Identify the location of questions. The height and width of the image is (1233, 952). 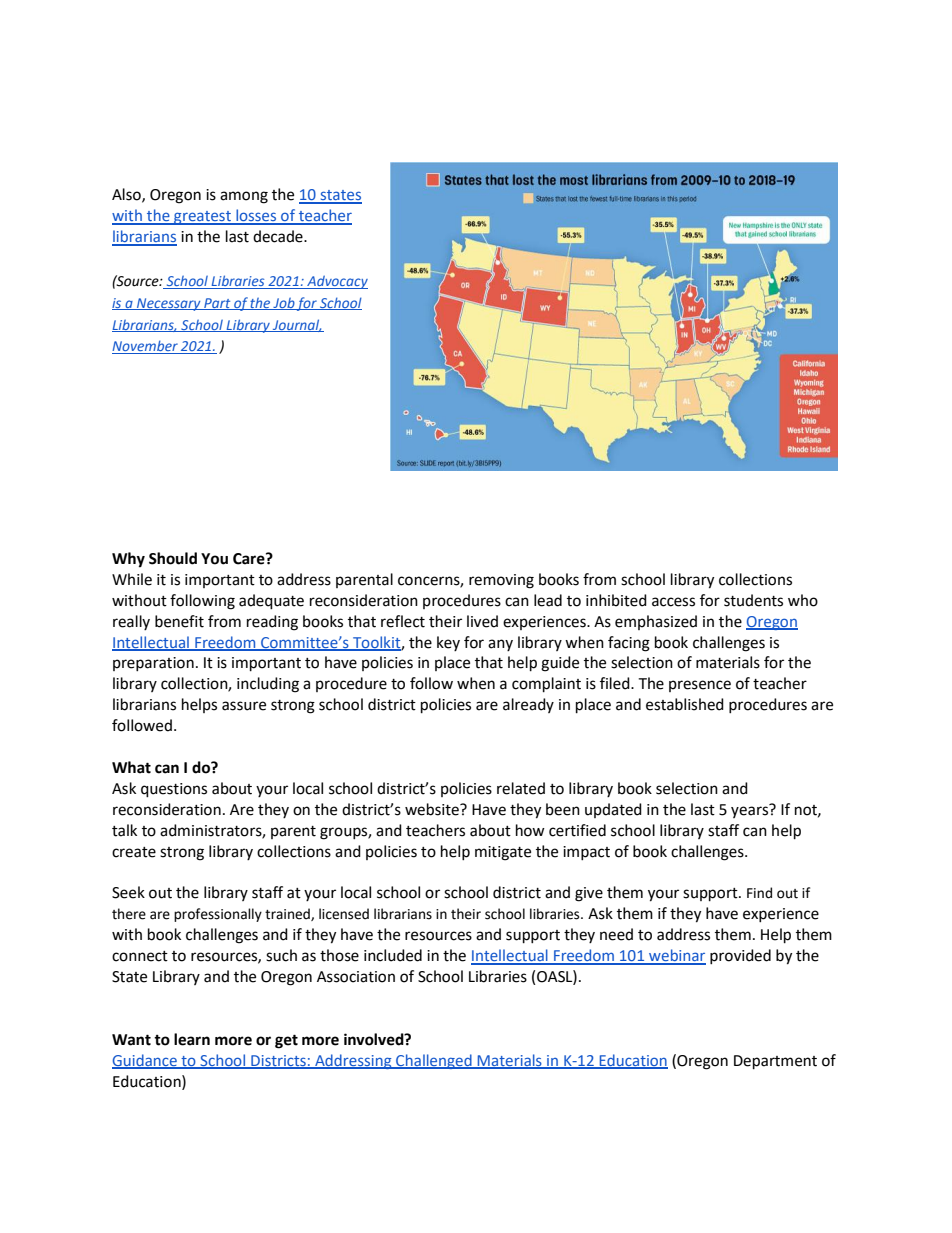
(174, 790).
